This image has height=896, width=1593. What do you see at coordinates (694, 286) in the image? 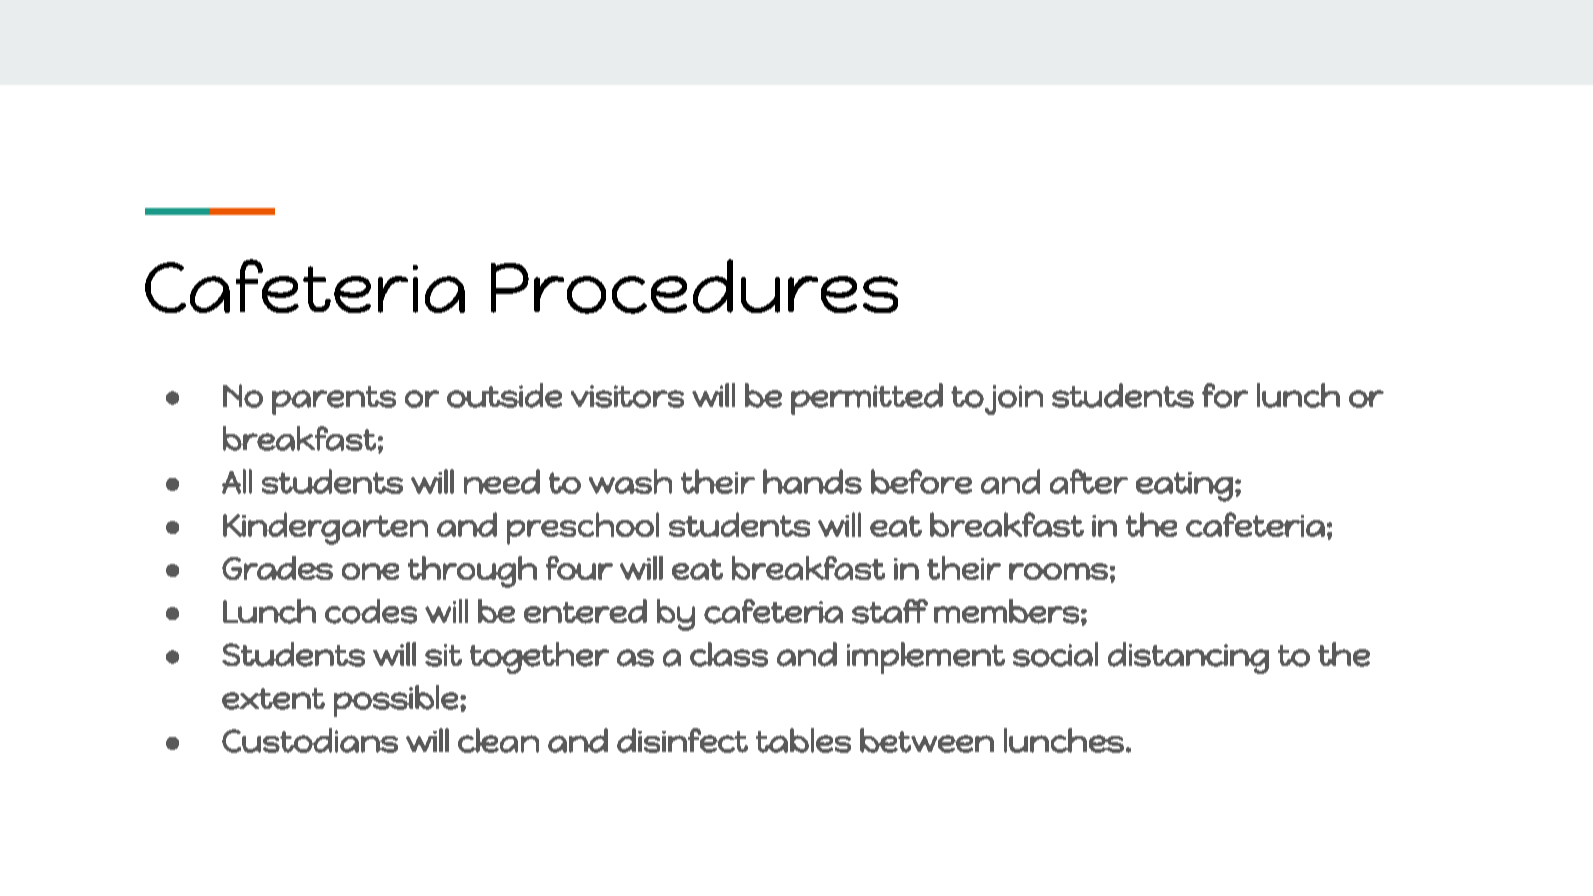
I see `Procedures` at bounding box center [694, 286].
